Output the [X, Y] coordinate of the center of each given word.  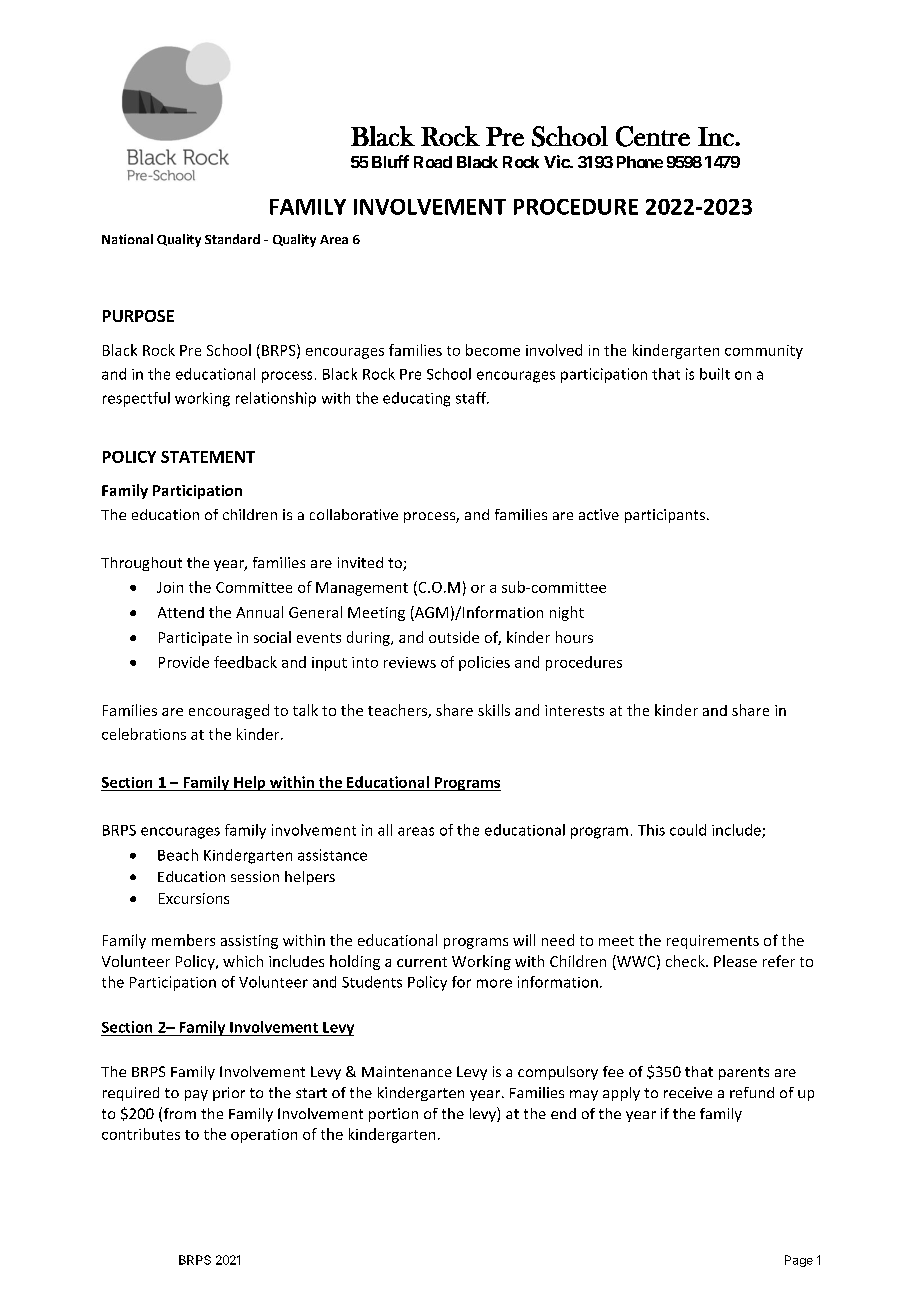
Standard [232, 239]
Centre [653, 136]
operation [264, 1136]
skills [494, 710]
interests [574, 710]
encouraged [229, 711]
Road [433, 162]
